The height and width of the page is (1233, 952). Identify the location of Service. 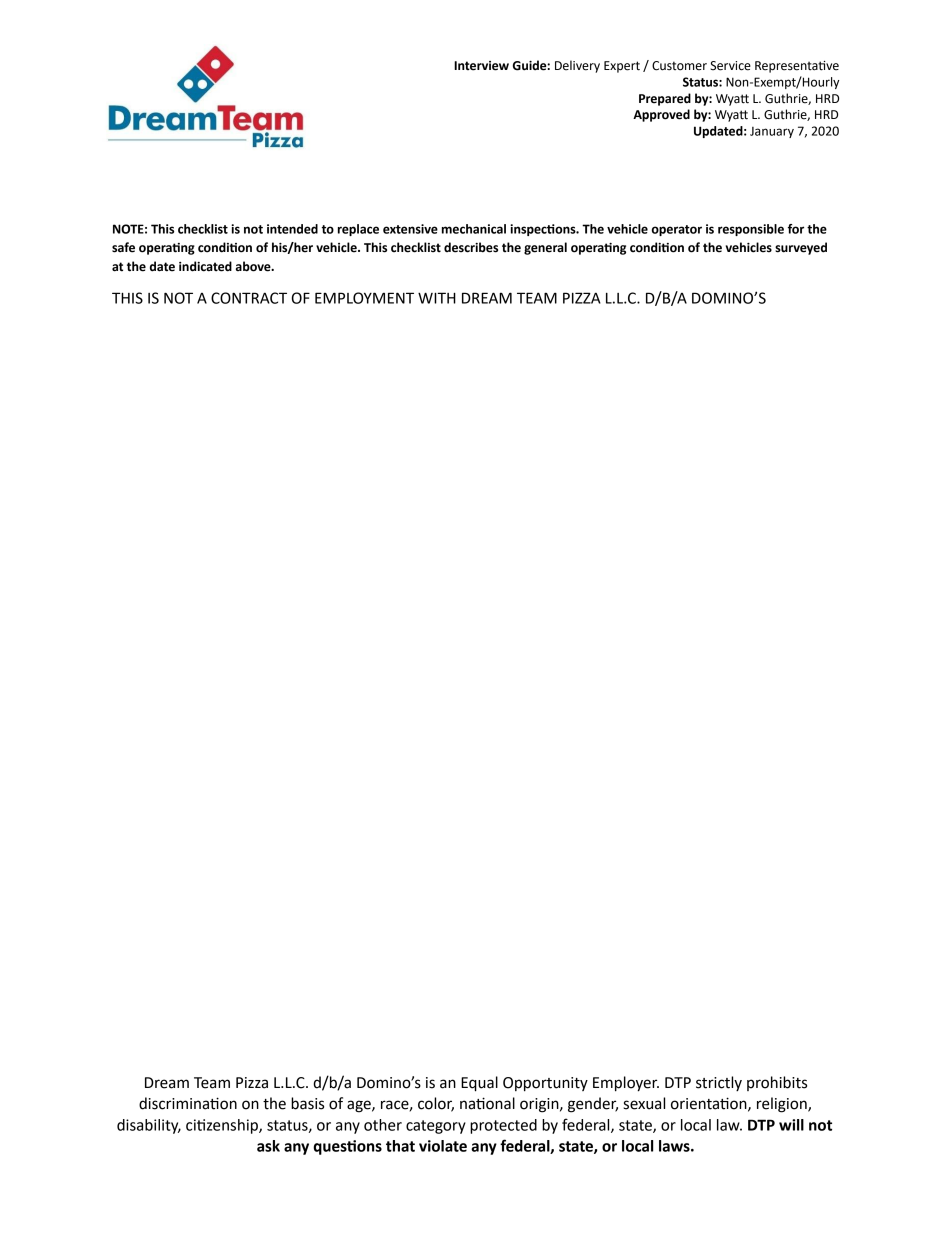
(730, 66).
